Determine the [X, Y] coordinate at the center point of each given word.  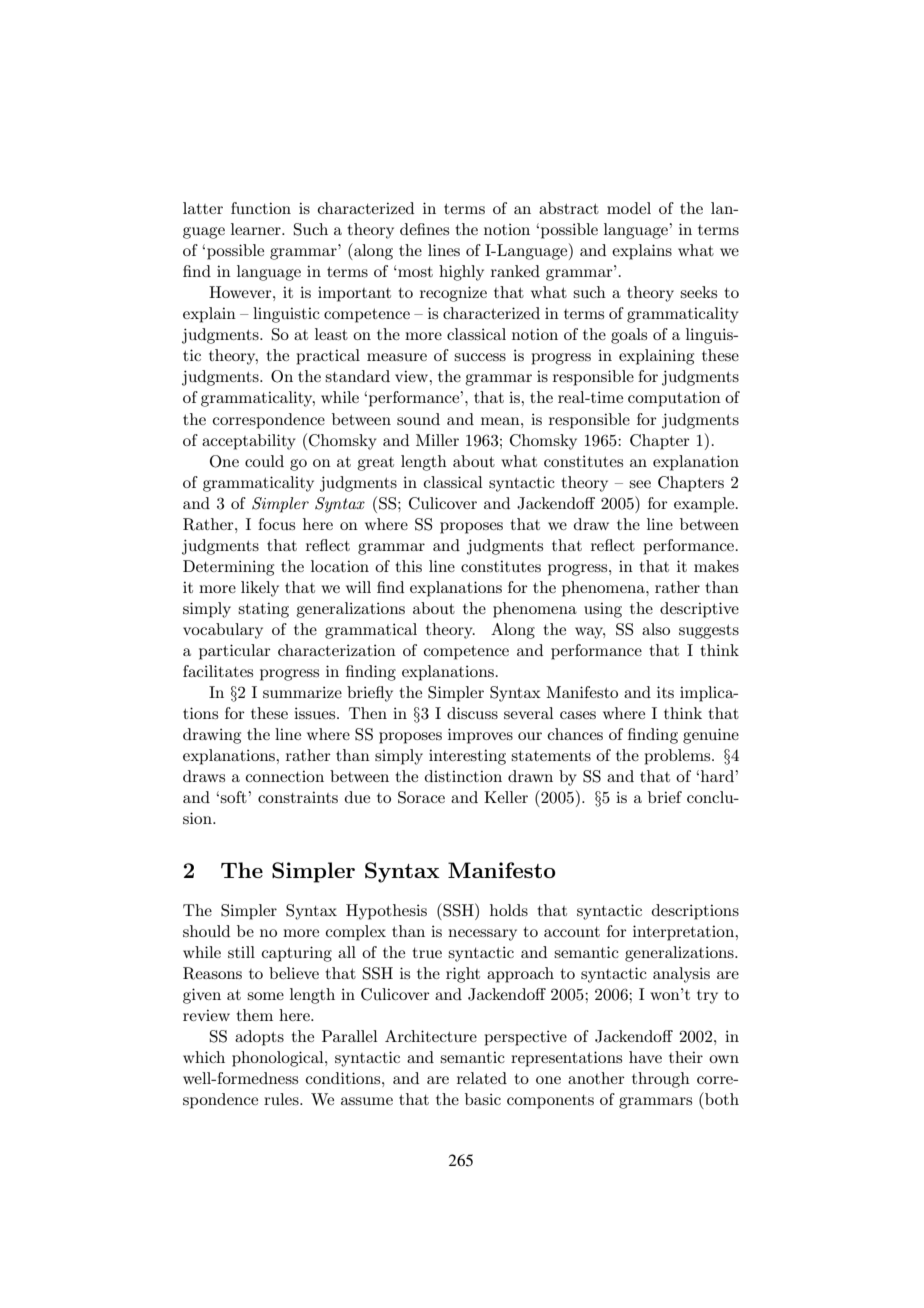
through [661, 1080]
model [629, 208]
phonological [279, 1059]
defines [424, 229]
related [482, 1078]
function [261, 208]
